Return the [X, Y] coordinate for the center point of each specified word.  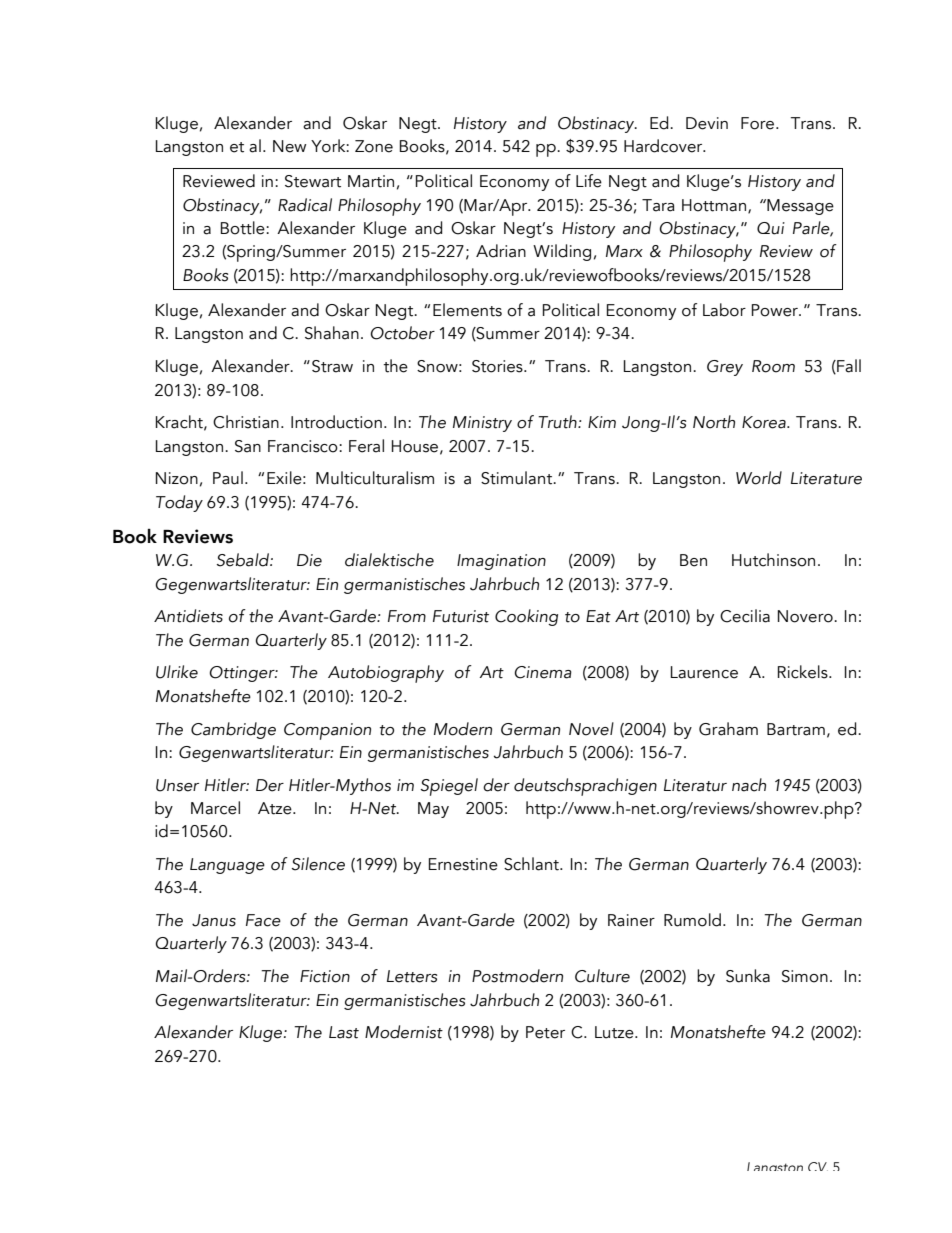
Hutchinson [773, 560]
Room [773, 366]
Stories [498, 366]
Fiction [325, 976]
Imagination [501, 562]
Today [179, 503]
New [289, 146]
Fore [759, 123]
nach [749, 785]
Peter [545, 1032]
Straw [332, 366]
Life [589, 181]
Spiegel [449, 787]
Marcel [215, 808]
